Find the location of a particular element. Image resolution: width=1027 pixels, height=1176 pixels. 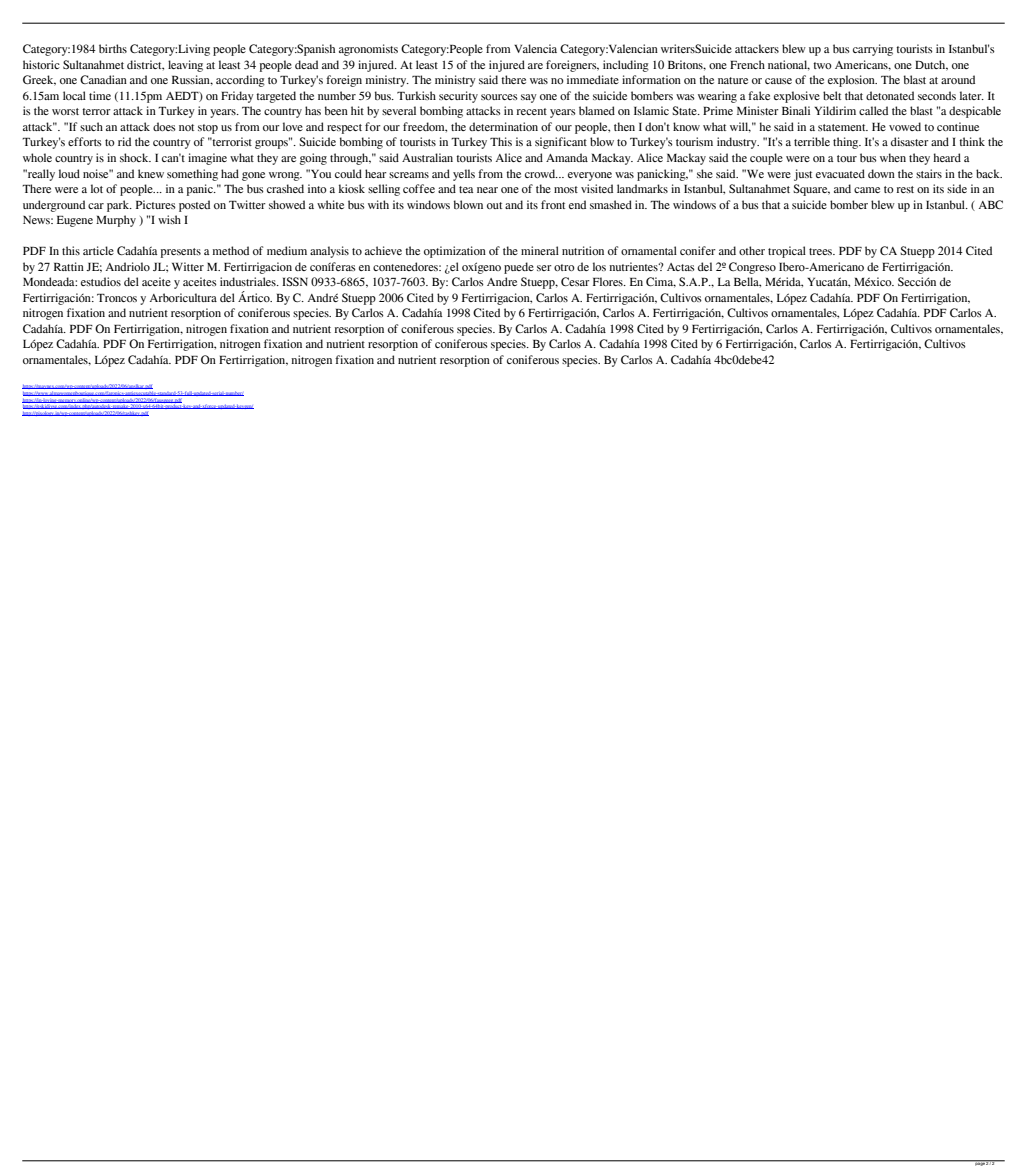

front is located at coordinates (553, 204).
